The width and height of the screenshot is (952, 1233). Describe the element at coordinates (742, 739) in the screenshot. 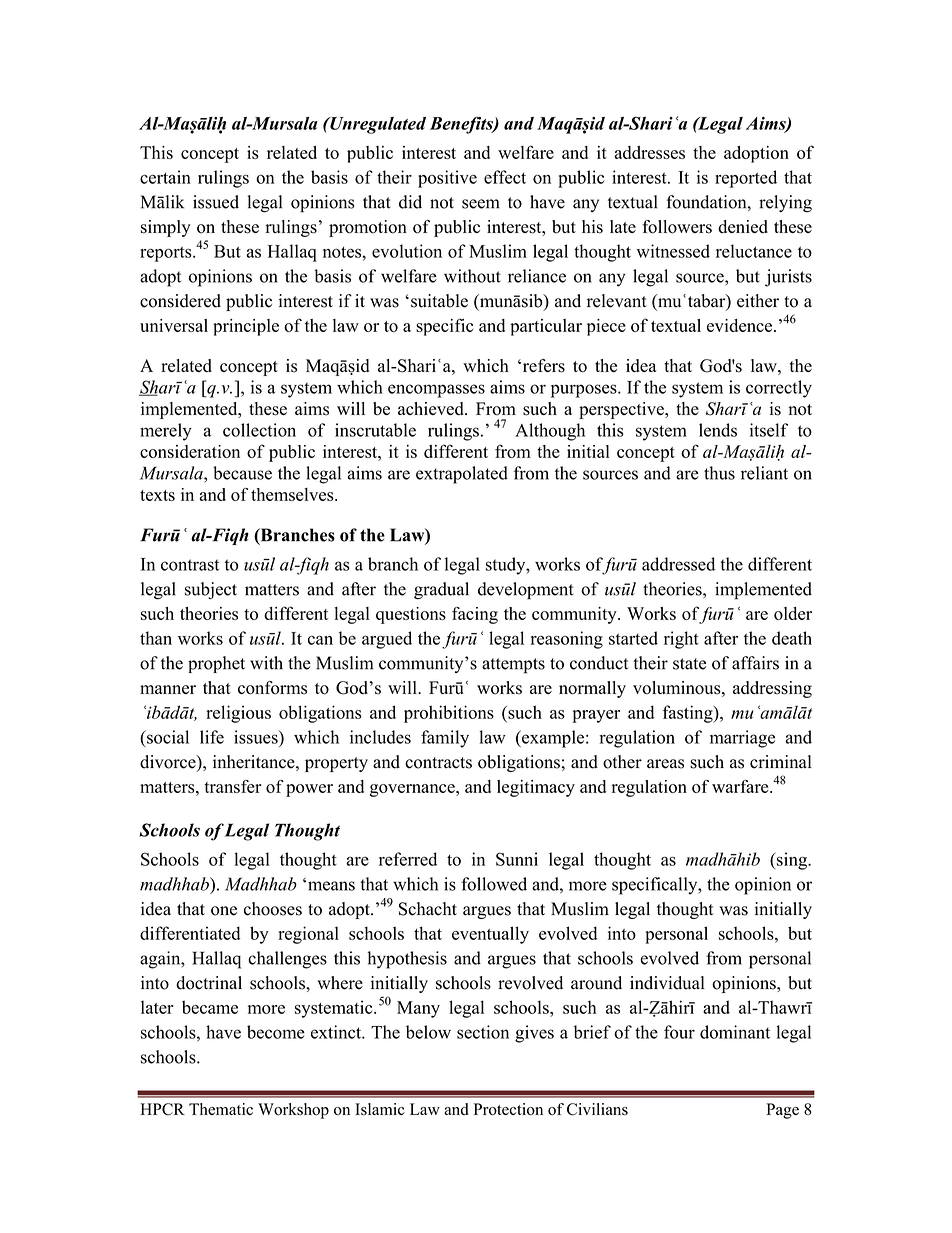

I see `marriage` at that location.
